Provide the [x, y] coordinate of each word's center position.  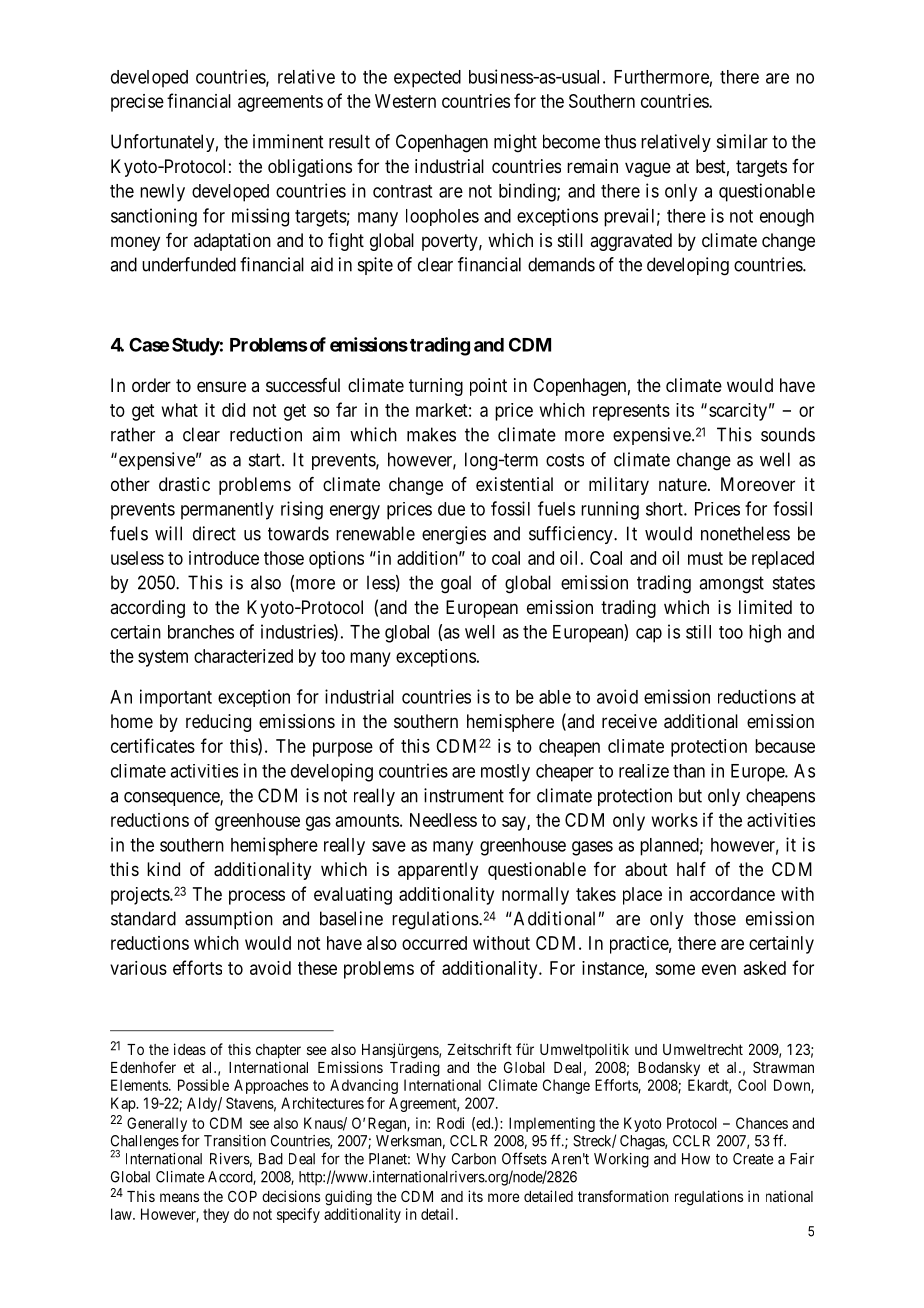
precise [137, 103]
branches [201, 632]
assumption [229, 920]
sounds [788, 434]
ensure [221, 386]
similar [742, 141]
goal [456, 584]
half [691, 869]
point [488, 387]
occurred [434, 943]
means [179, 1197]
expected [427, 79]
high [765, 633]
